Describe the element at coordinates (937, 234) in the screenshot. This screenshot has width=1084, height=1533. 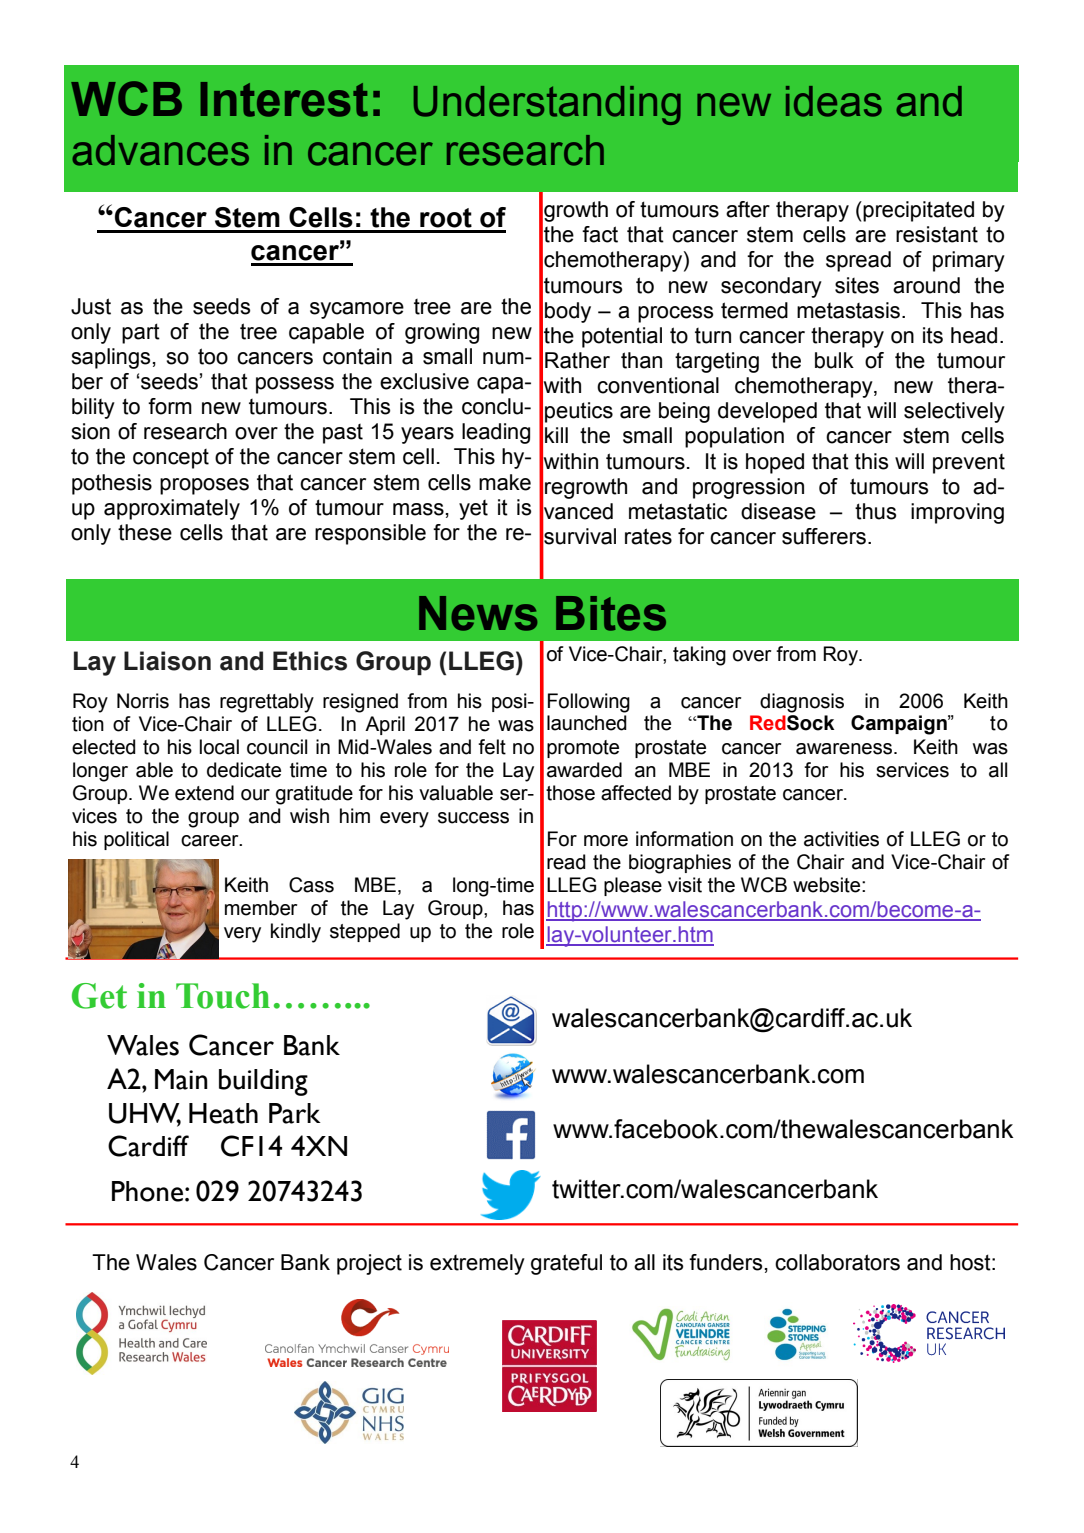
I see `resistant` at that location.
